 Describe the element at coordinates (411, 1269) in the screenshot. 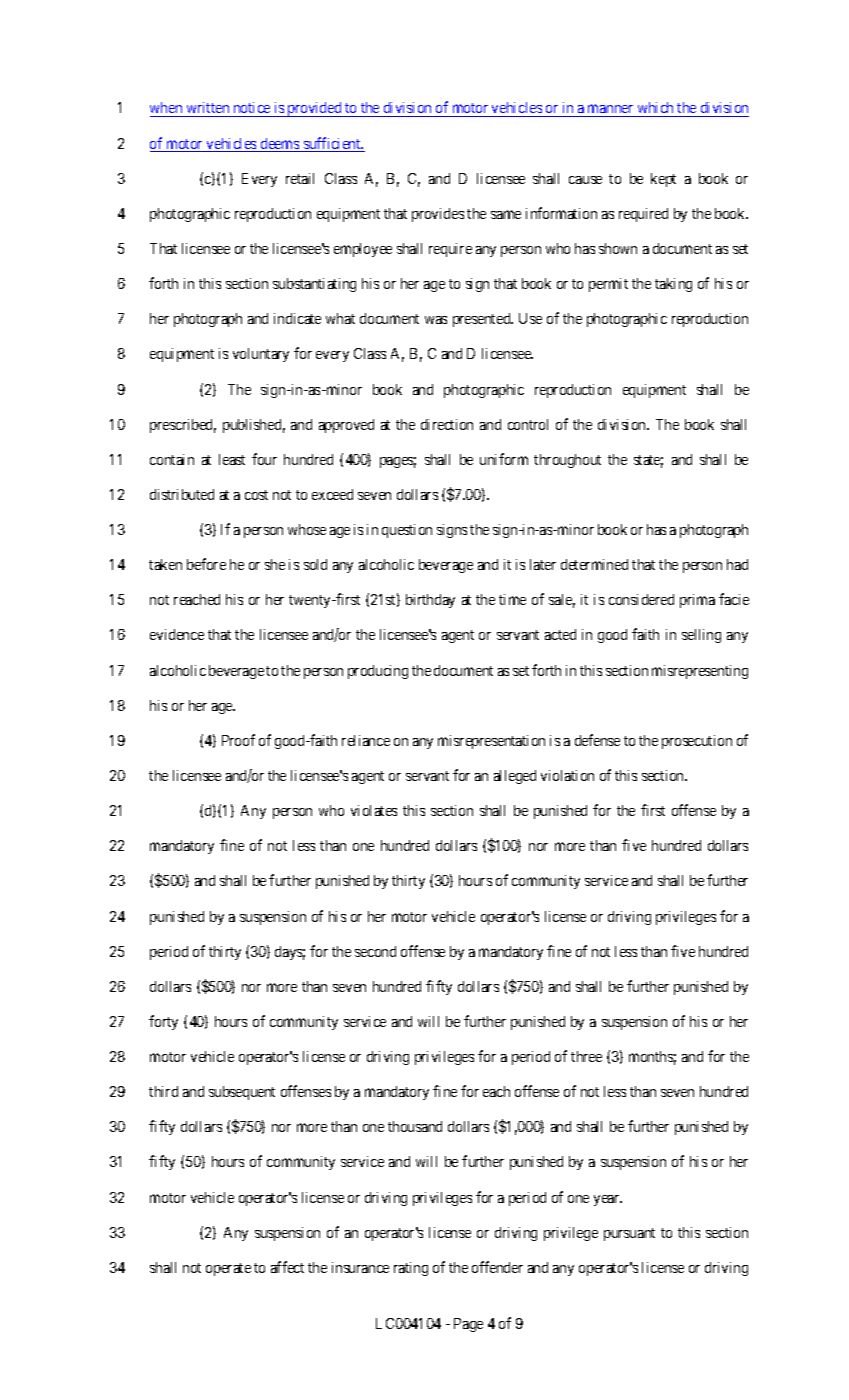

I see `rating` at that location.
